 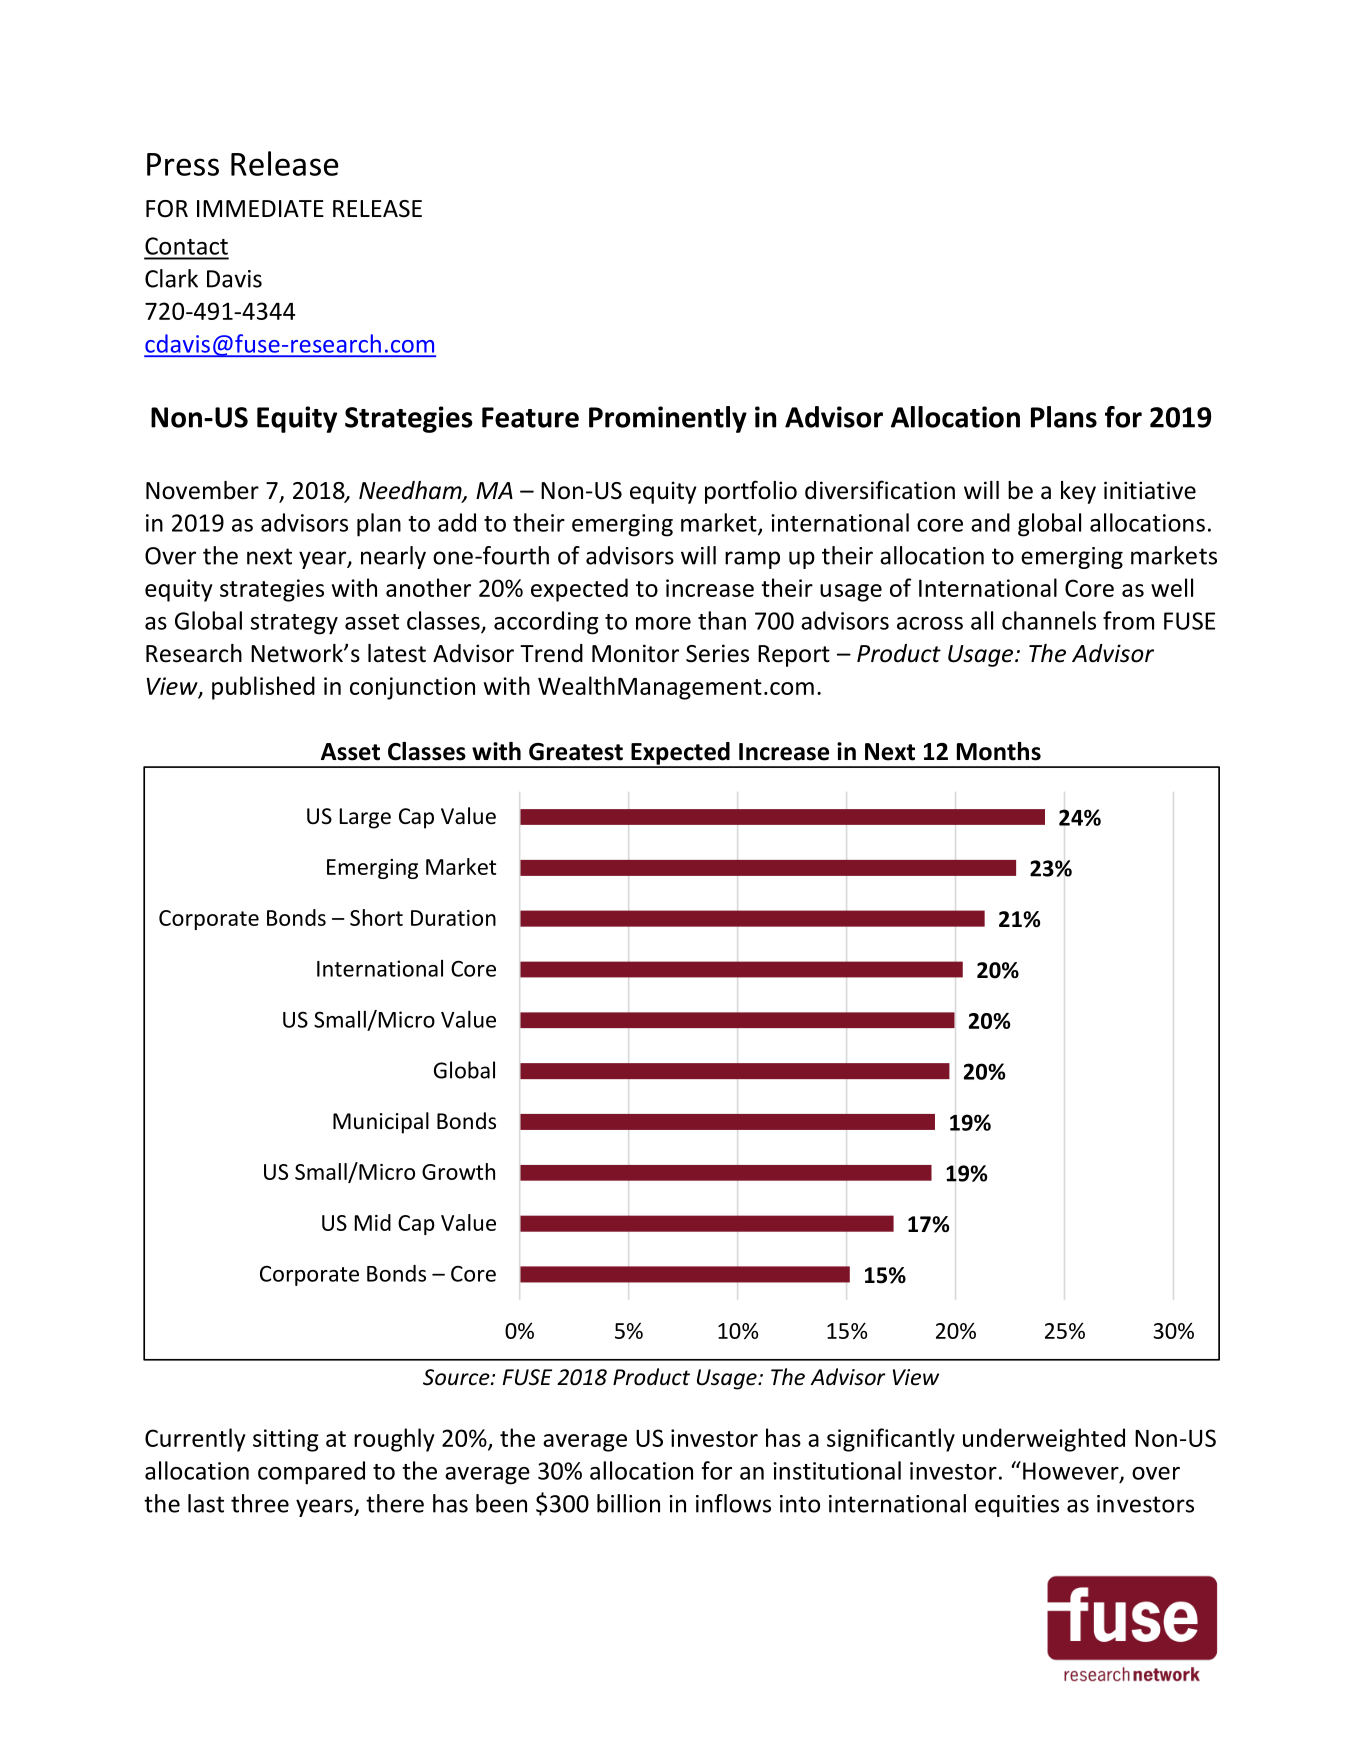 I want to click on Prominently, so click(x=668, y=419).
